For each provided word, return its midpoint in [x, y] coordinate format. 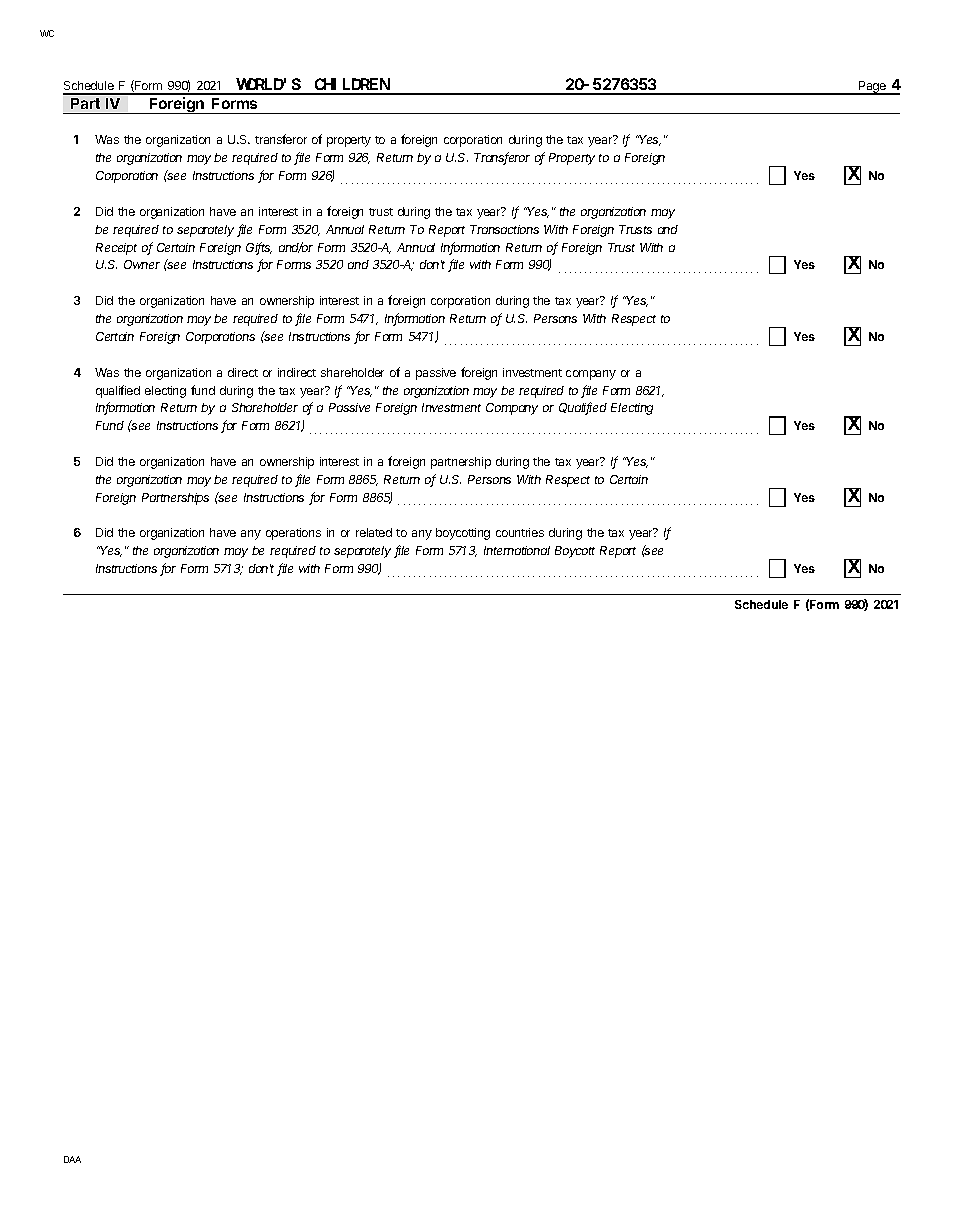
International [517, 550]
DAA [72, 1159]
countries [520, 532]
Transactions [504, 229]
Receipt [116, 249]
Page [873, 88]
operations [293, 534]
